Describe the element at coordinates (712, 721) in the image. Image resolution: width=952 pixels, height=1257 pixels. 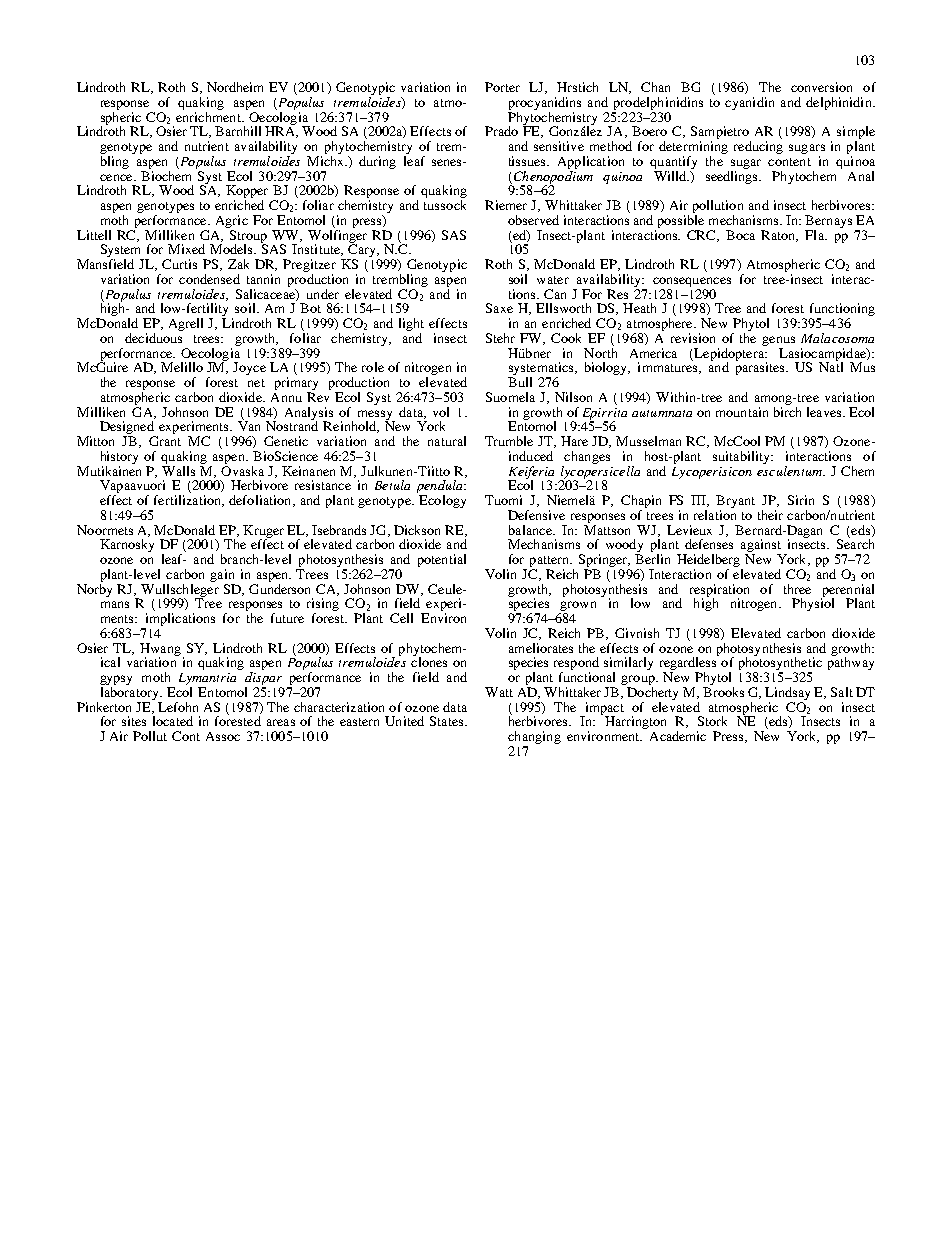
I see `Stork` at that location.
